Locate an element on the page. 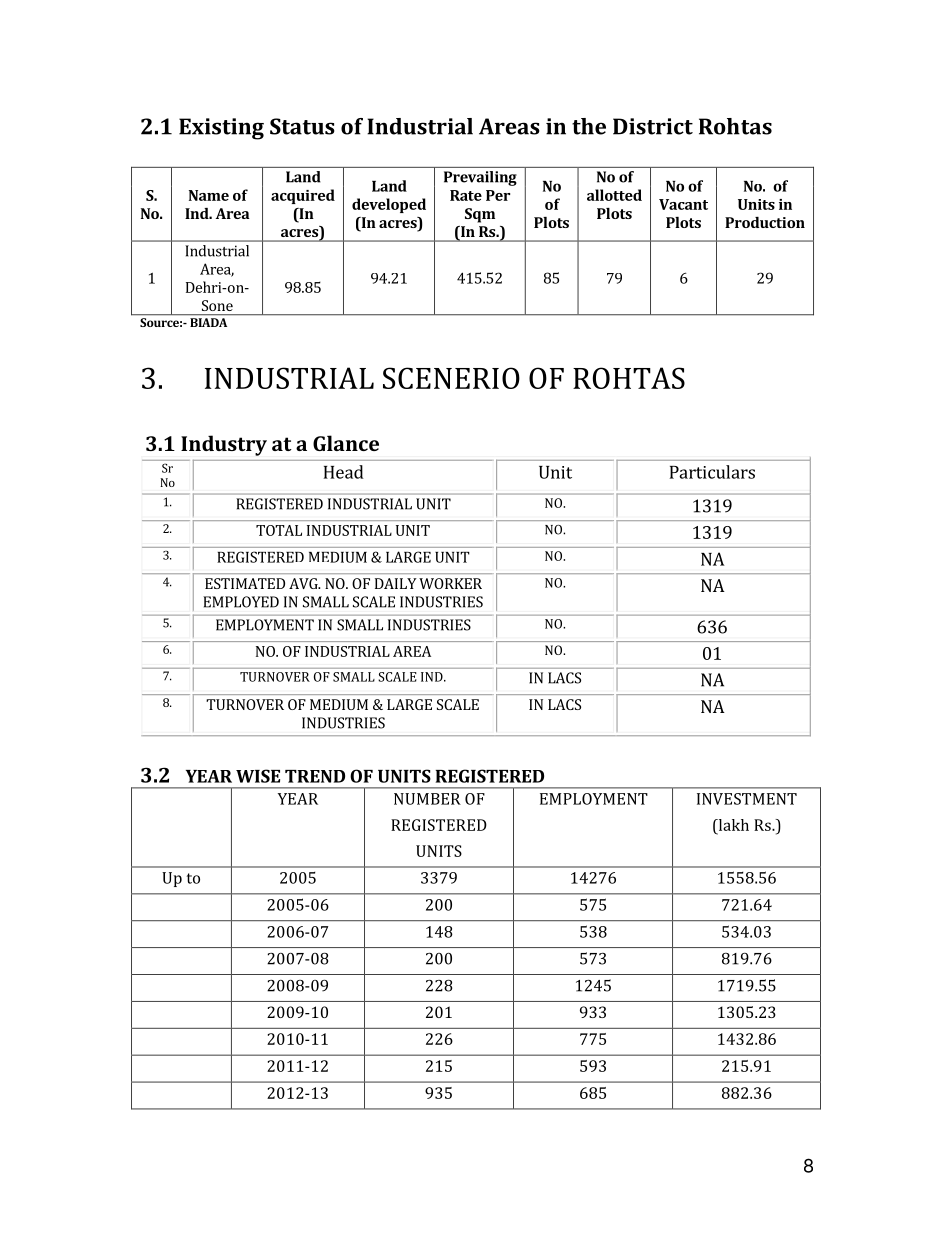  Prevailing is located at coordinates (480, 178).
